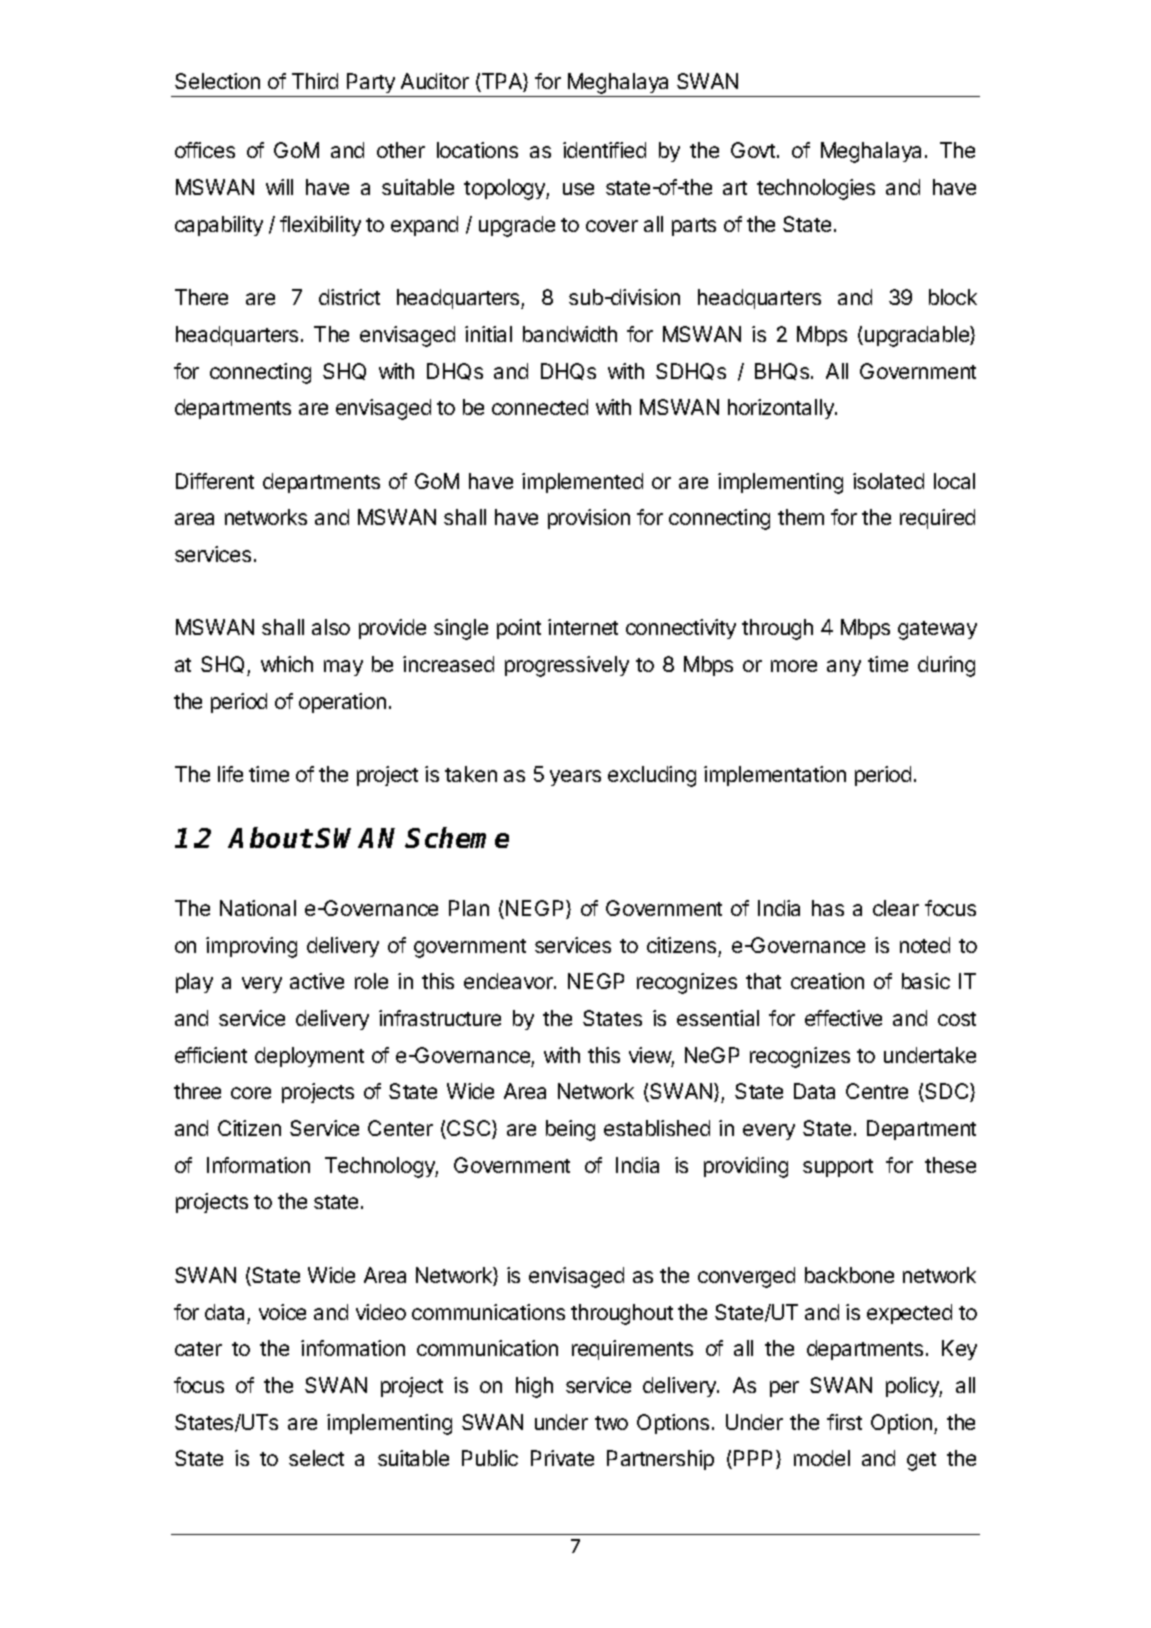  What do you see at coordinates (582, 483) in the image?
I see `implemented` at bounding box center [582, 483].
